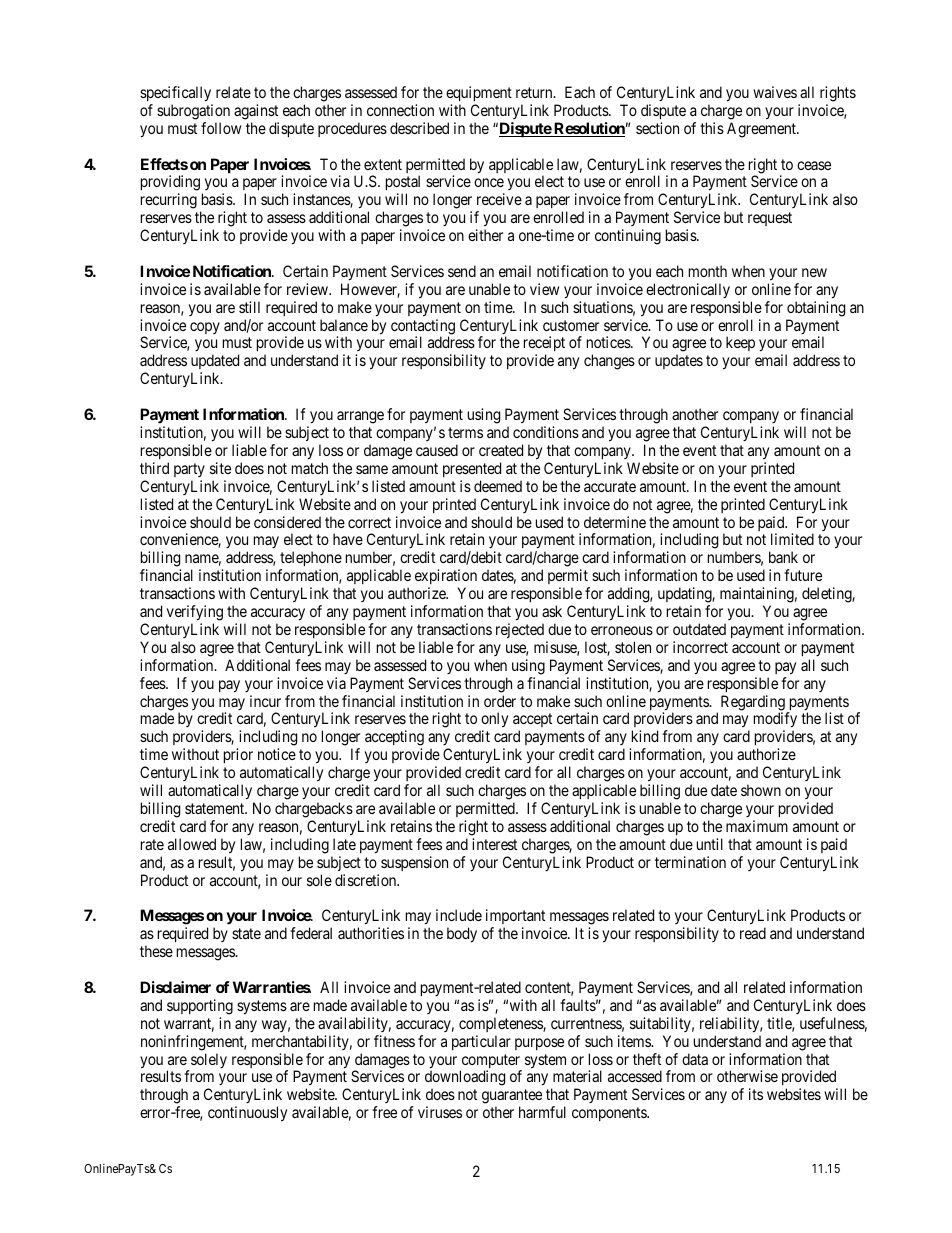 This page has width=952, height=1233. Describe the element at coordinates (520, 630) in the page. I see `rejected` at that location.
